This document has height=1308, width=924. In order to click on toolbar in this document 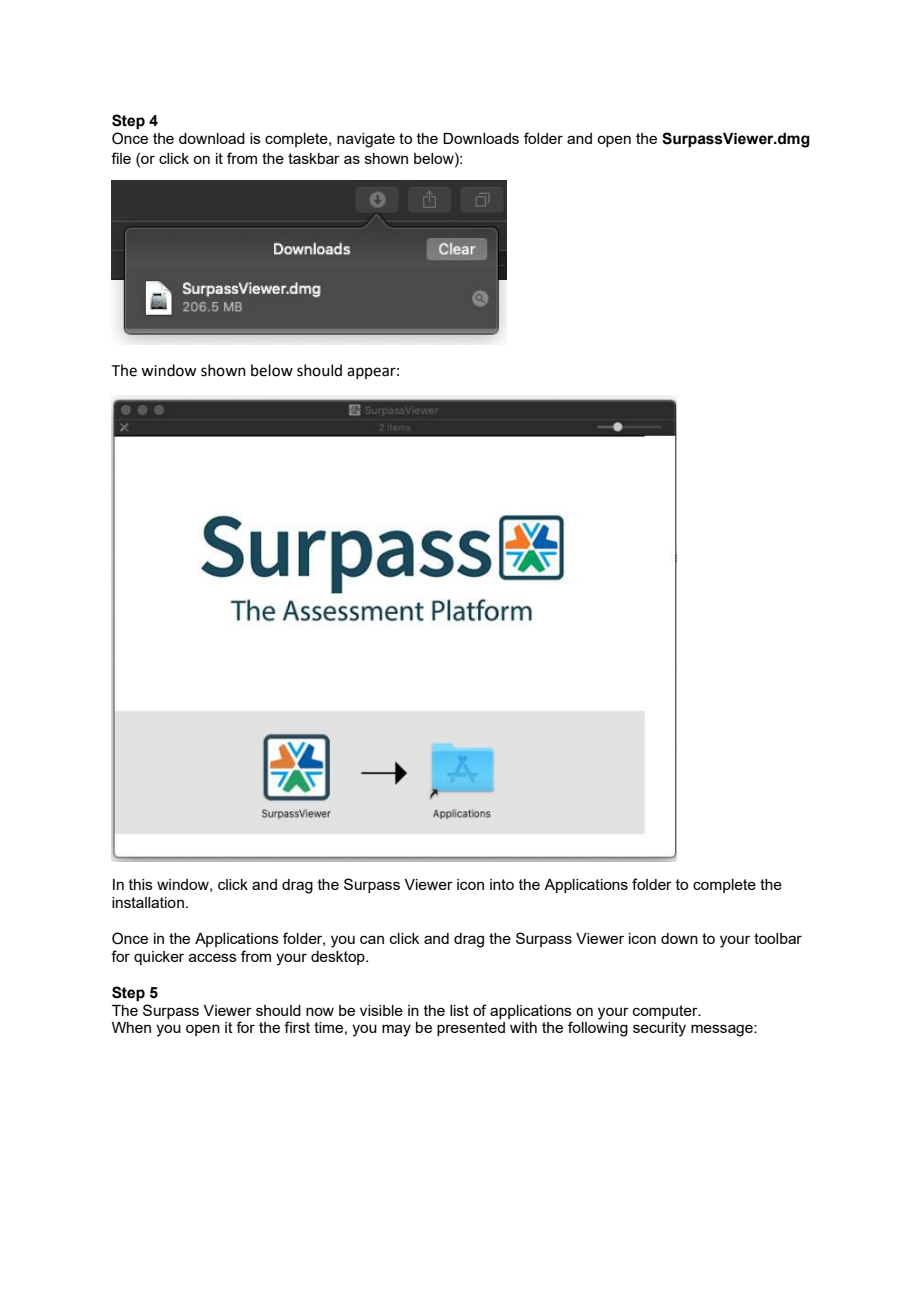, I will do `click(778, 938)`.
